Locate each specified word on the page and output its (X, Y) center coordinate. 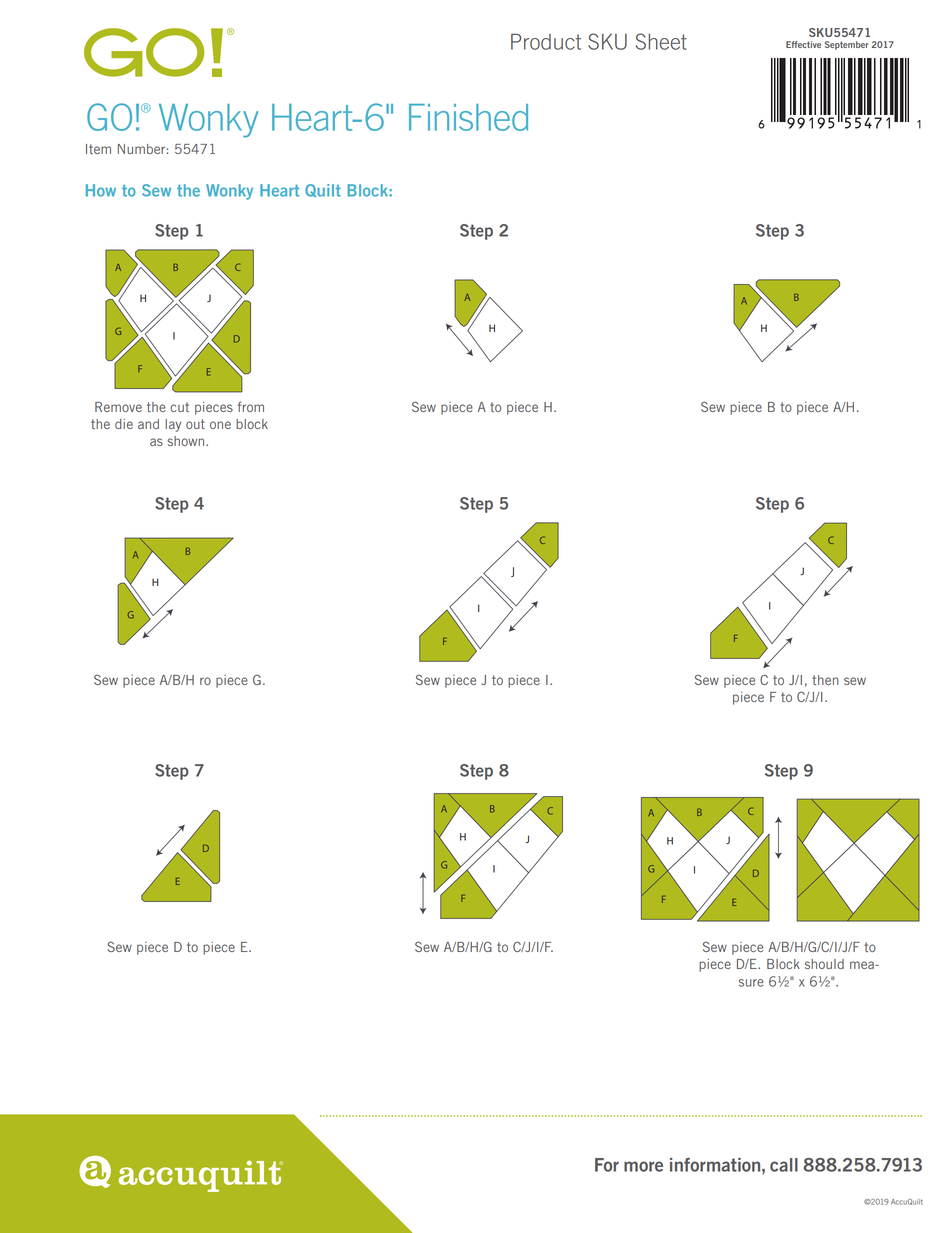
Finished (468, 117)
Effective (803, 44)
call (784, 1165)
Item (98, 149)
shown (187, 441)
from (251, 406)
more (643, 1166)
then (825, 680)
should (824, 964)
